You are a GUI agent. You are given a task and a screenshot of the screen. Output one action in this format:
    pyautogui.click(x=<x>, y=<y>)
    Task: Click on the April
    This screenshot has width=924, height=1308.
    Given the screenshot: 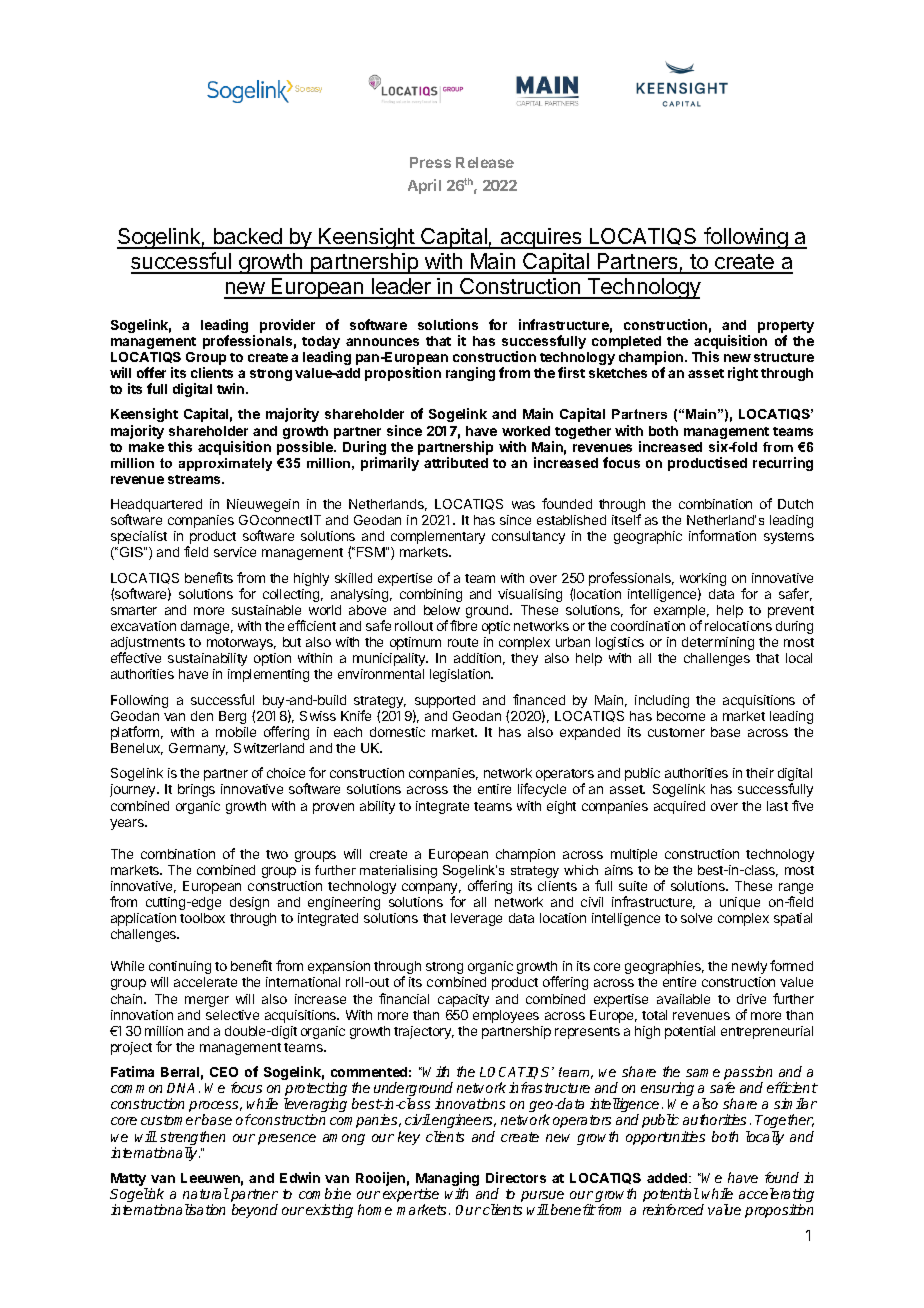 What is the action you would take?
    pyautogui.click(x=424, y=186)
